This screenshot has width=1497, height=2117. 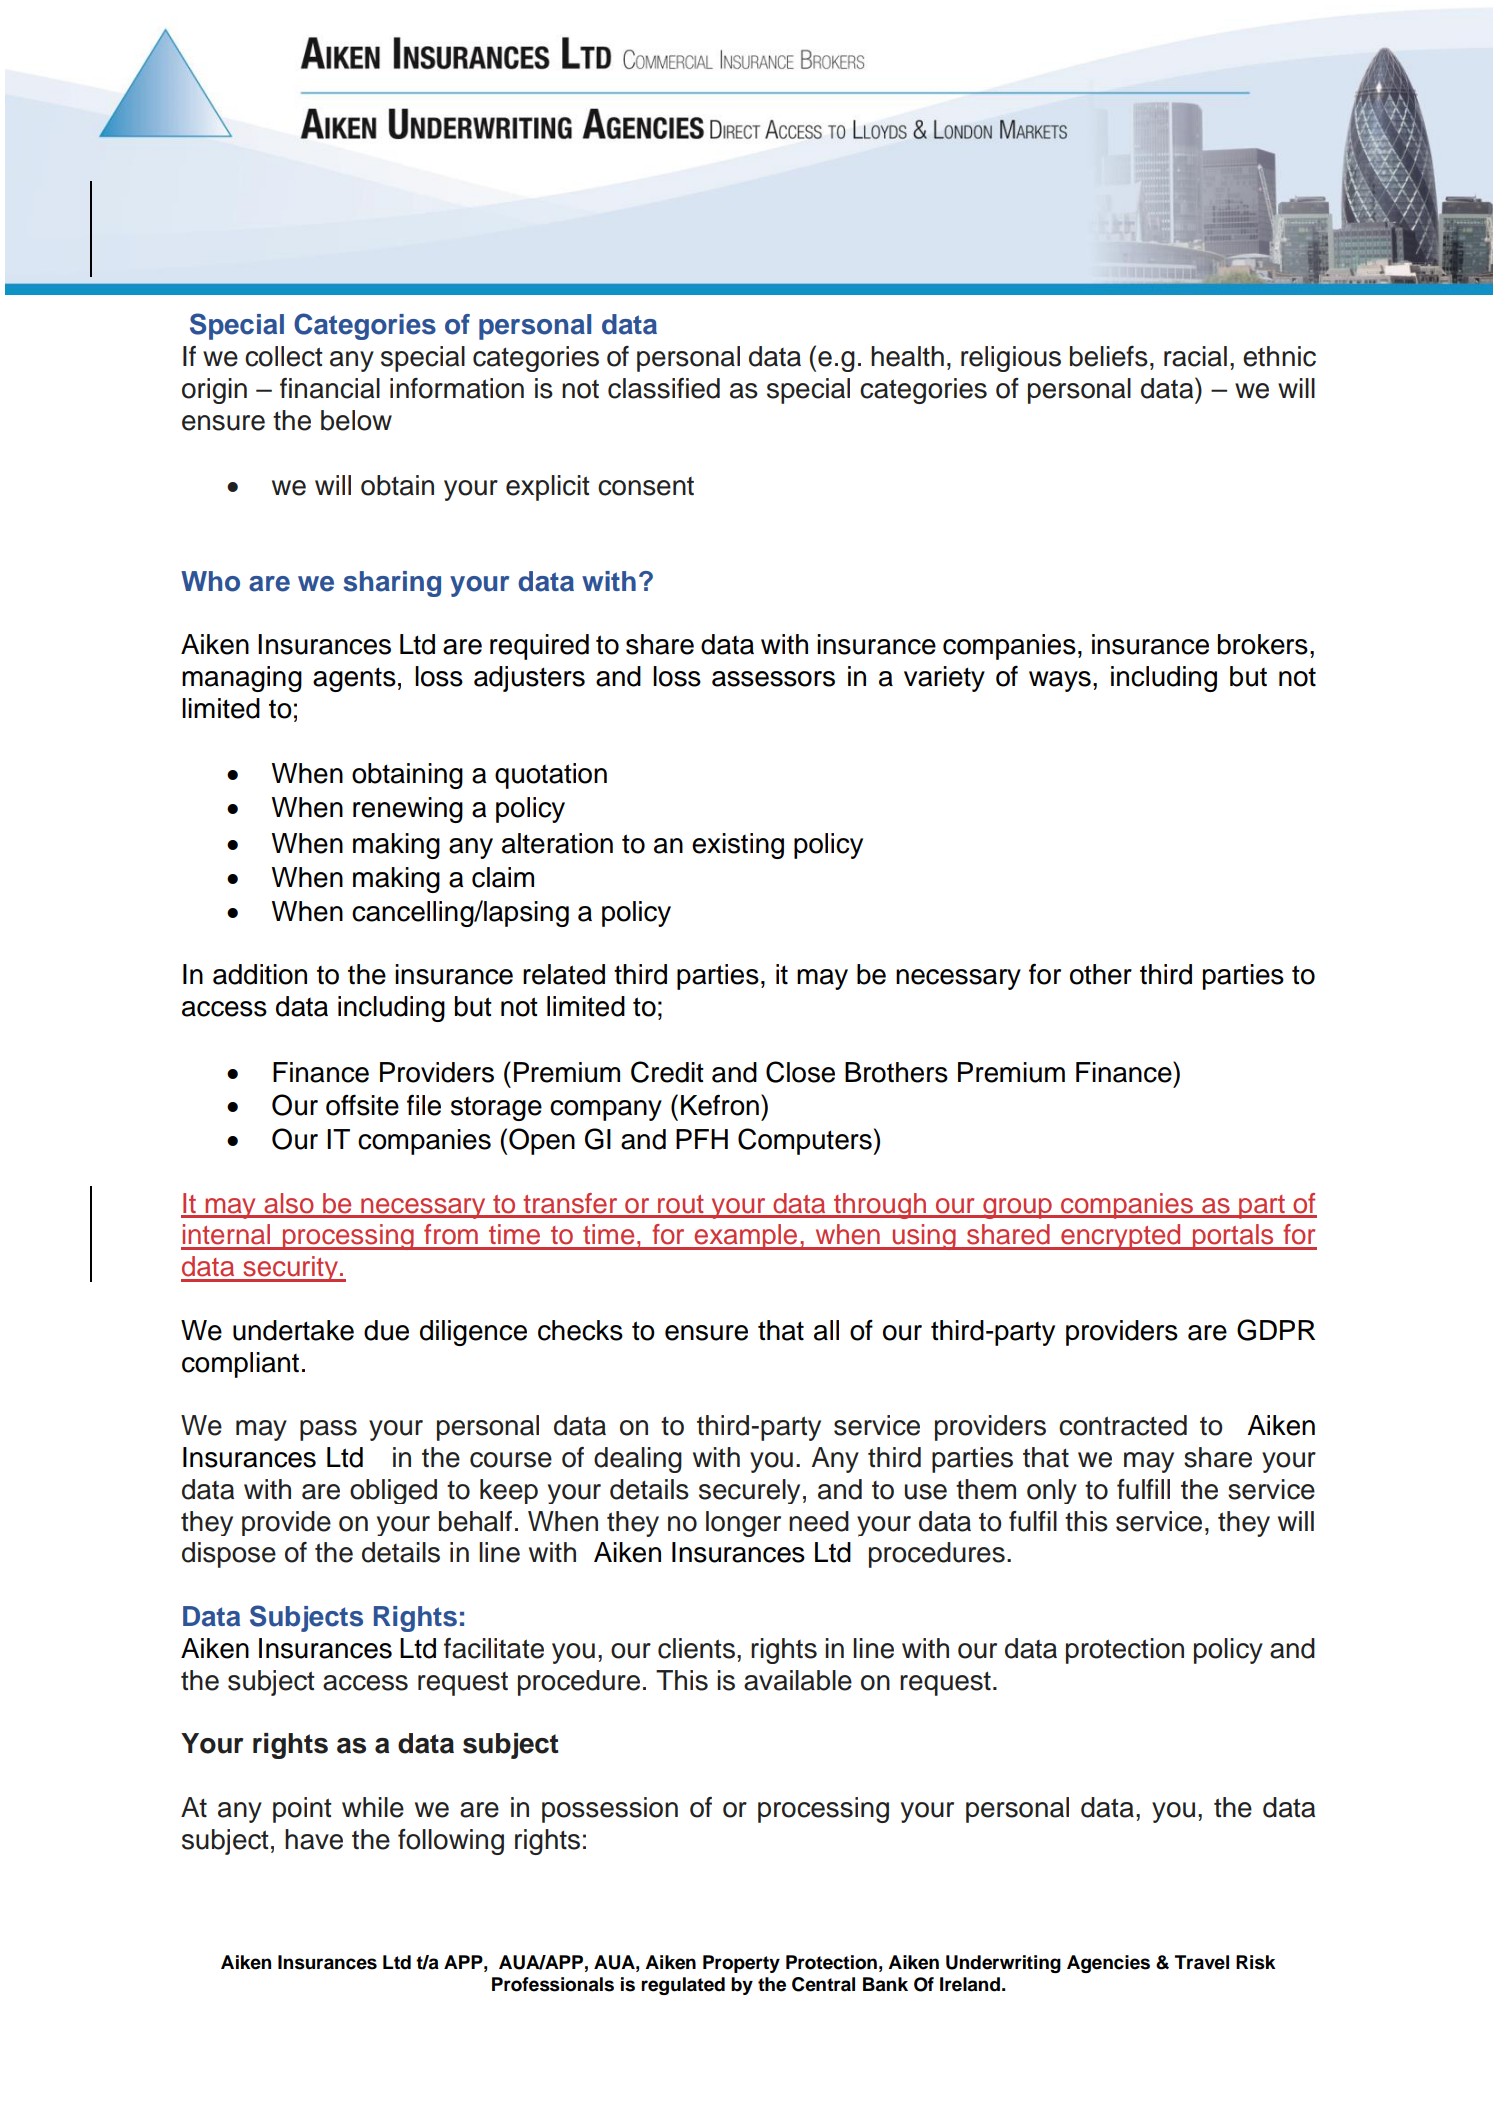 What do you see at coordinates (696, 1648) in the screenshot?
I see `clients` at bounding box center [696, 1648].
